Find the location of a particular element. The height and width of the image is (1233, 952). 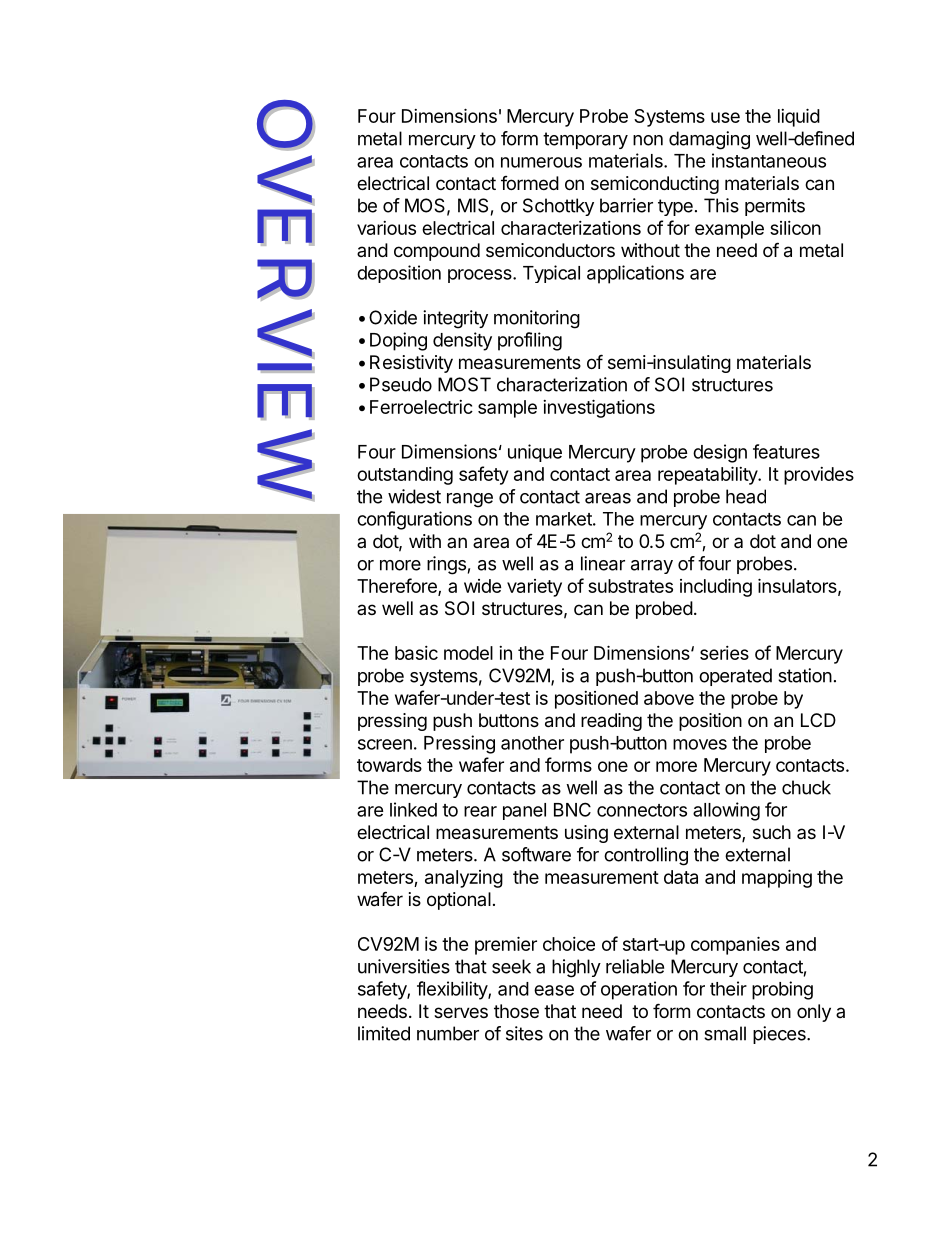

instantaneous is located at coordinates (769, 160).
